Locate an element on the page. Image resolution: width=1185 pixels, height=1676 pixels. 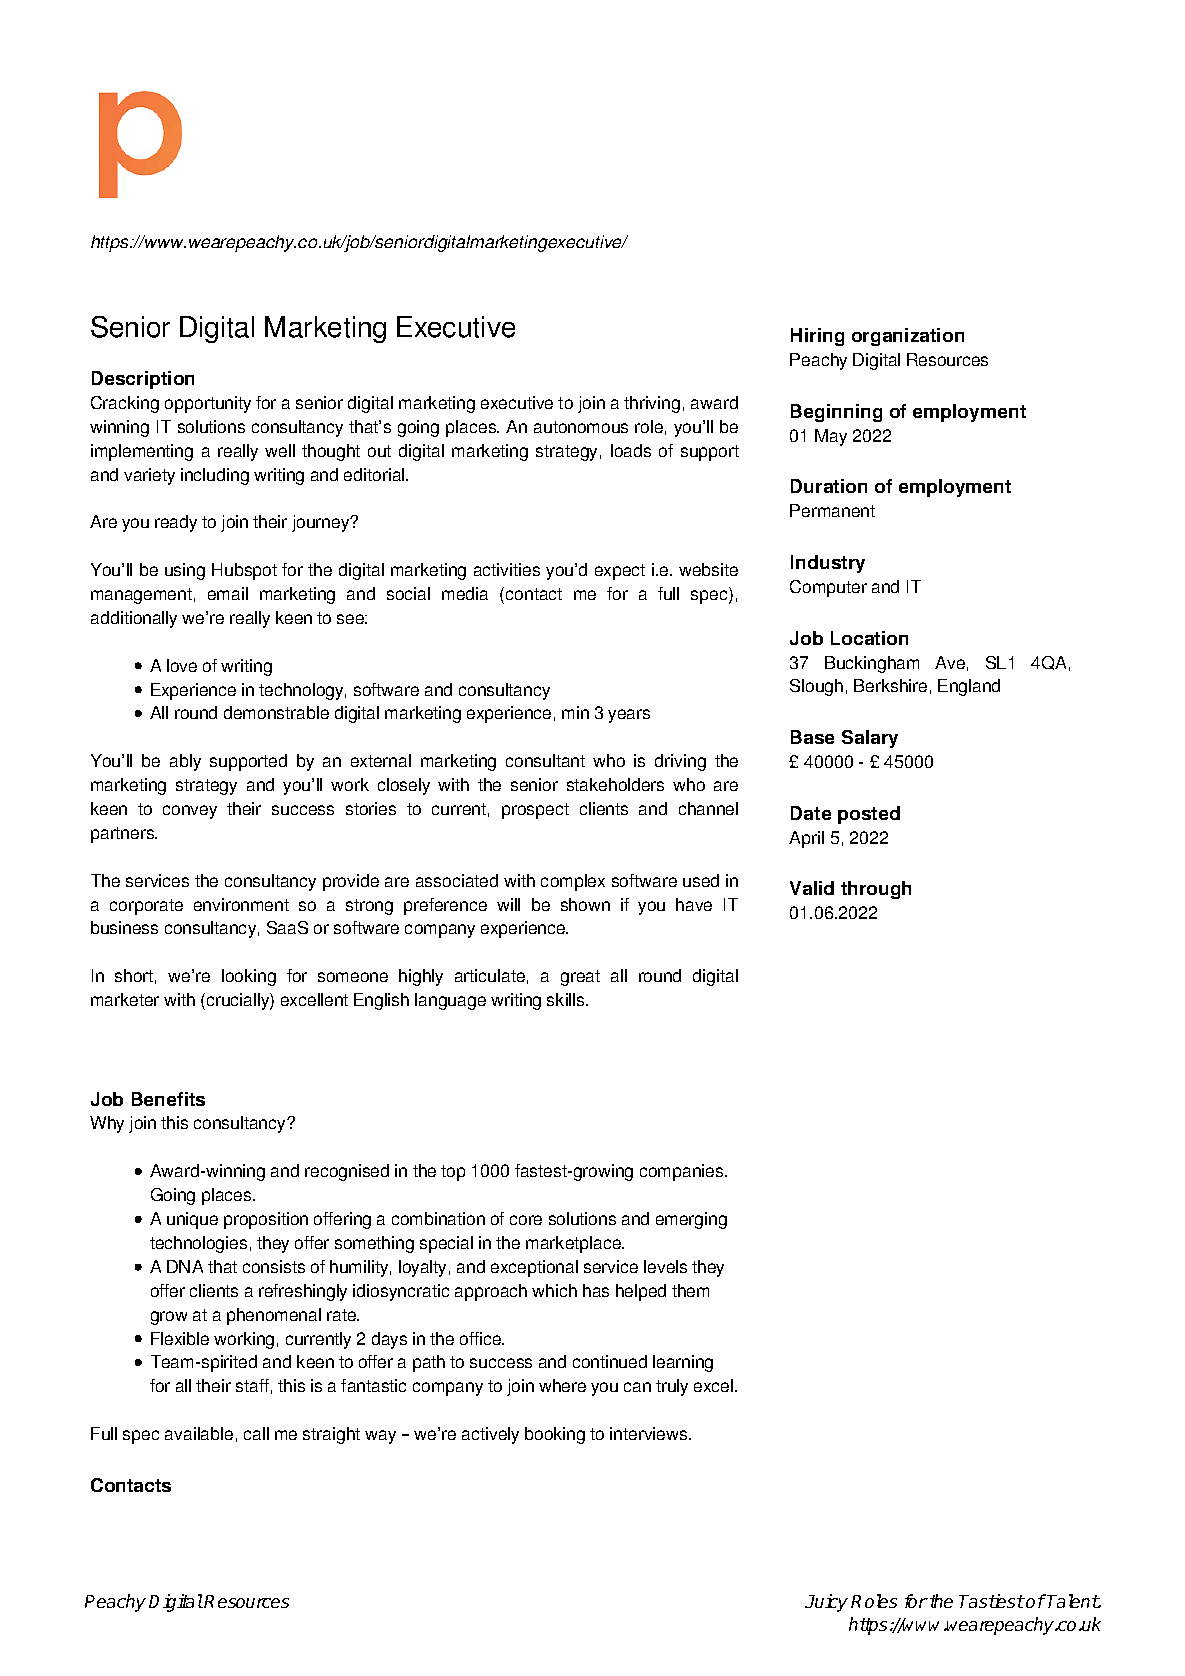
Location is located at coordinates (869, 638).
